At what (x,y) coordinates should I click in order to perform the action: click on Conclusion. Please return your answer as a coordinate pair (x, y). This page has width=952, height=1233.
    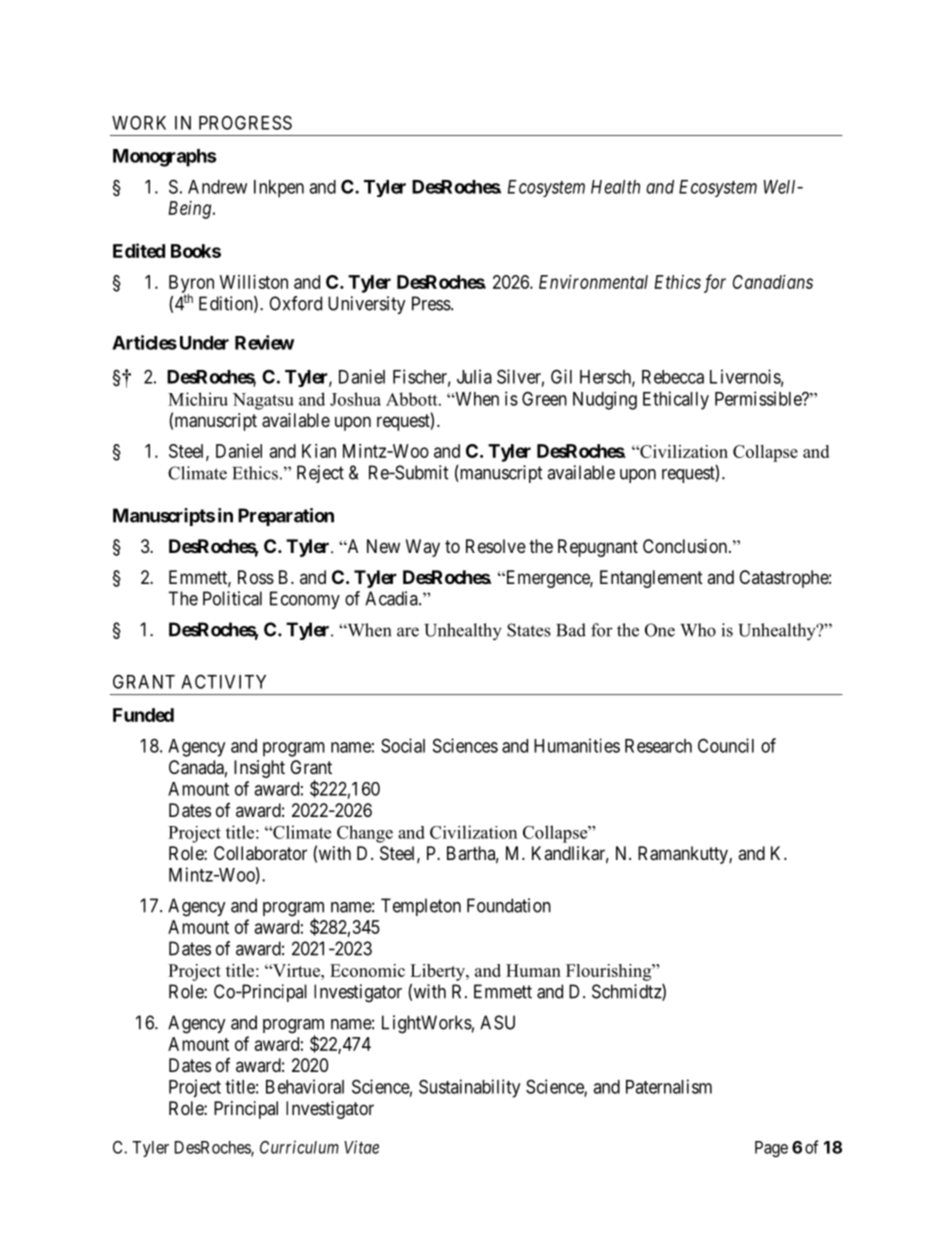
    Looking at the image, I should click on (686, 546).
